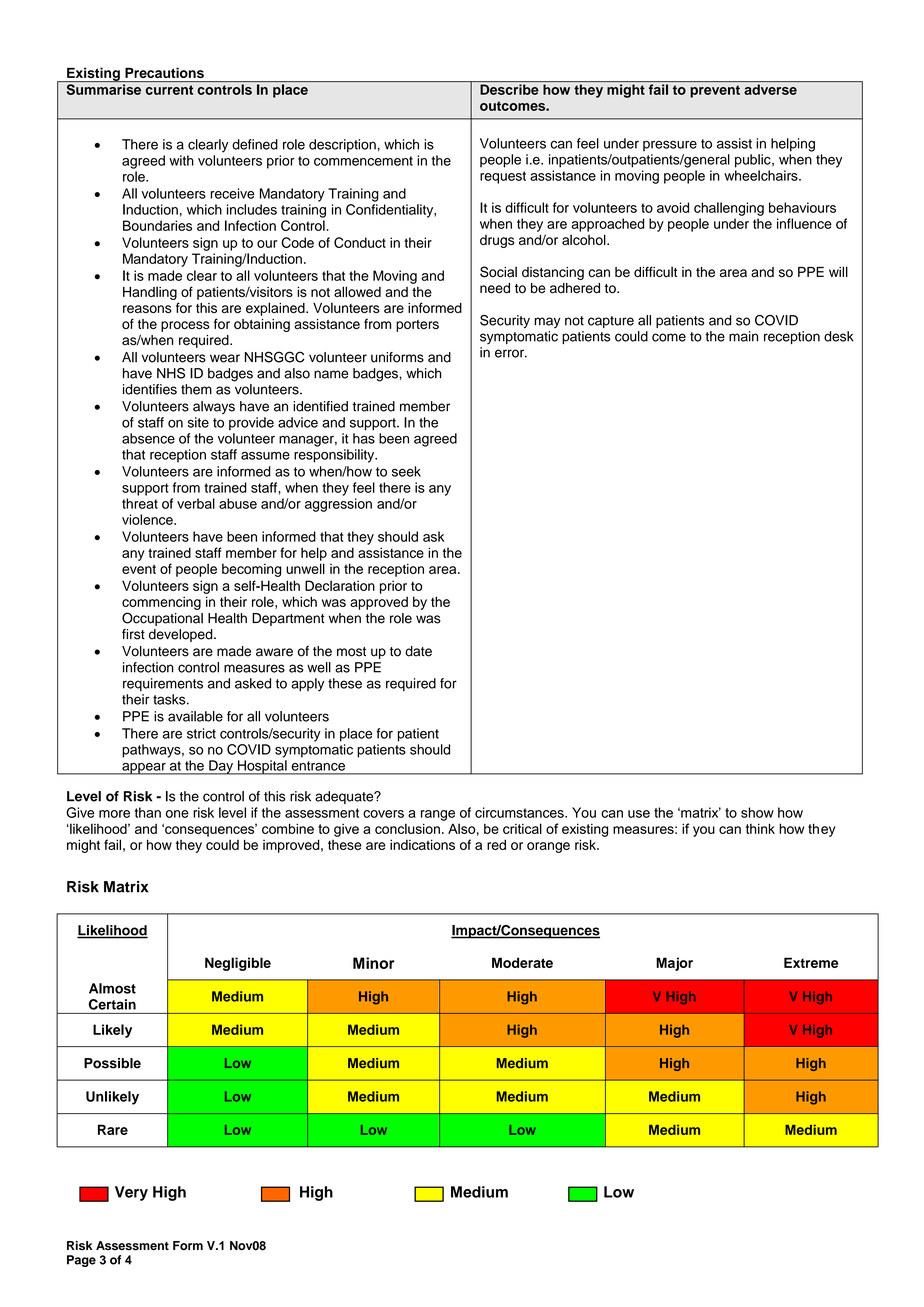 The width and height of the document is (924, 1307). What do you see at coordinates (509, 89) in the document?
I see `Describe` at bounding box center [509, 89].
